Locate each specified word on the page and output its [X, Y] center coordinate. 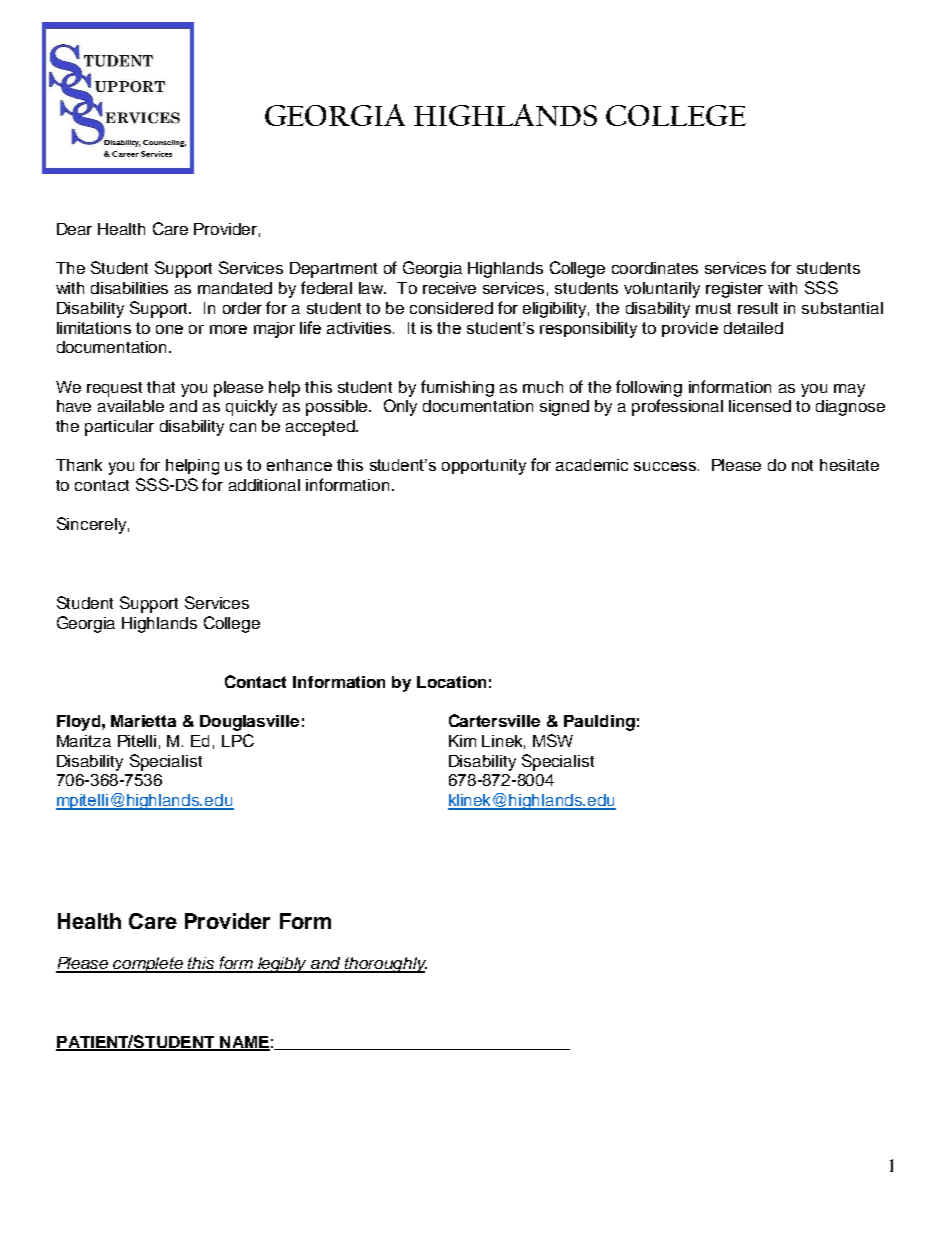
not [802, 465]
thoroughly [385, 965]
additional [264, 485]
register [734, 290]
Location [451, 682]
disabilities [129, 288]
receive [449, 288]
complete [149, 965]
